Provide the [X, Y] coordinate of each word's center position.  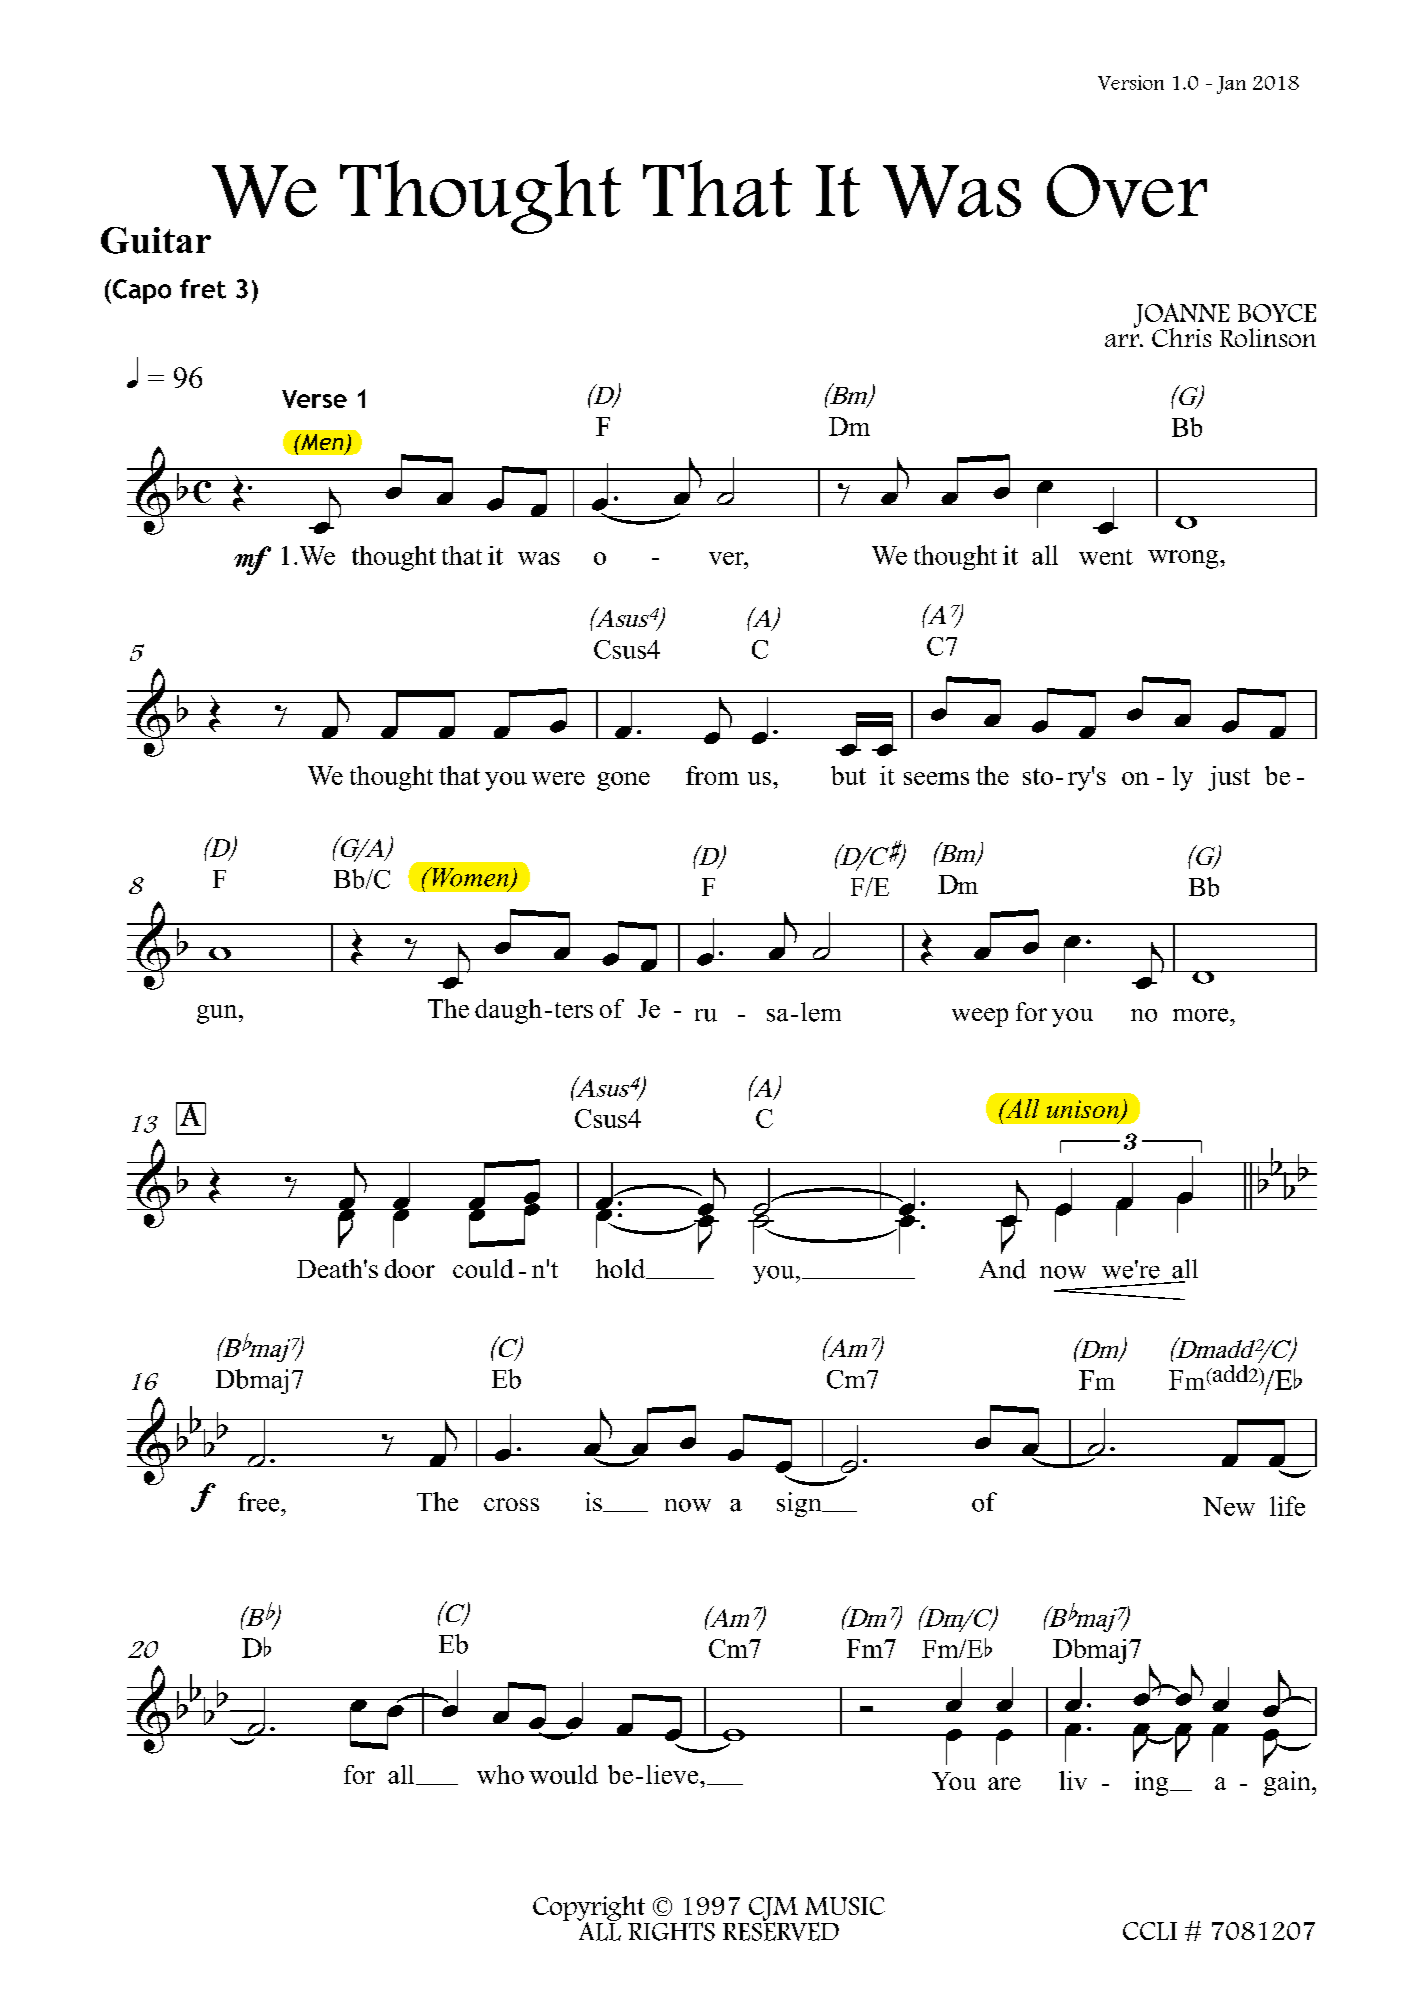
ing [1153, 1783]
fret [203, 289]
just [1229, 778]
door [410, 1268]
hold [622, 1269]
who [500, 1774]
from [712, 775]
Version [1131, 82]
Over [1127, 191]
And [1002, 1269]
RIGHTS [671, 1931]
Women [470, 878]
